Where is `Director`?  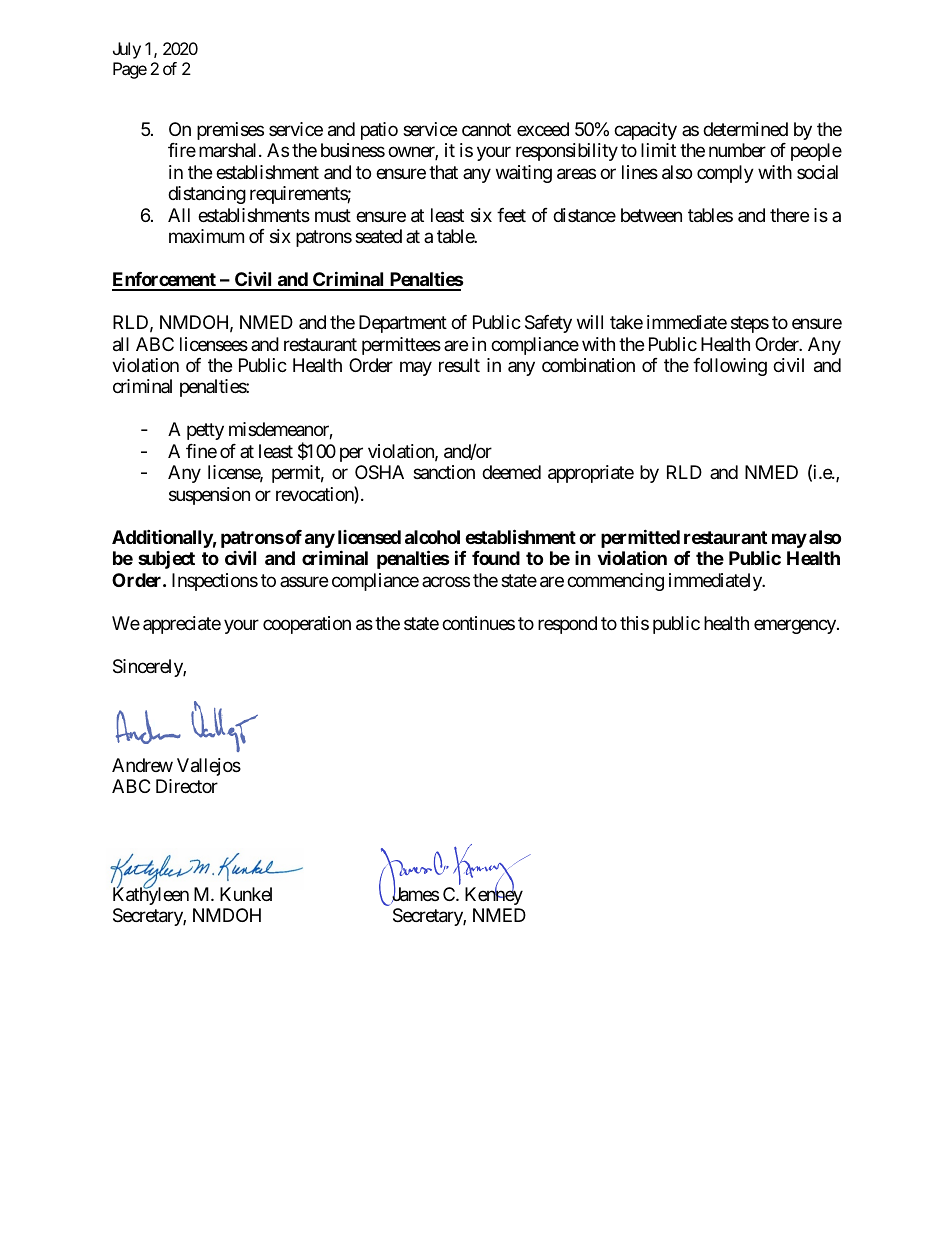 Director is located at coordinates (187, 786).
